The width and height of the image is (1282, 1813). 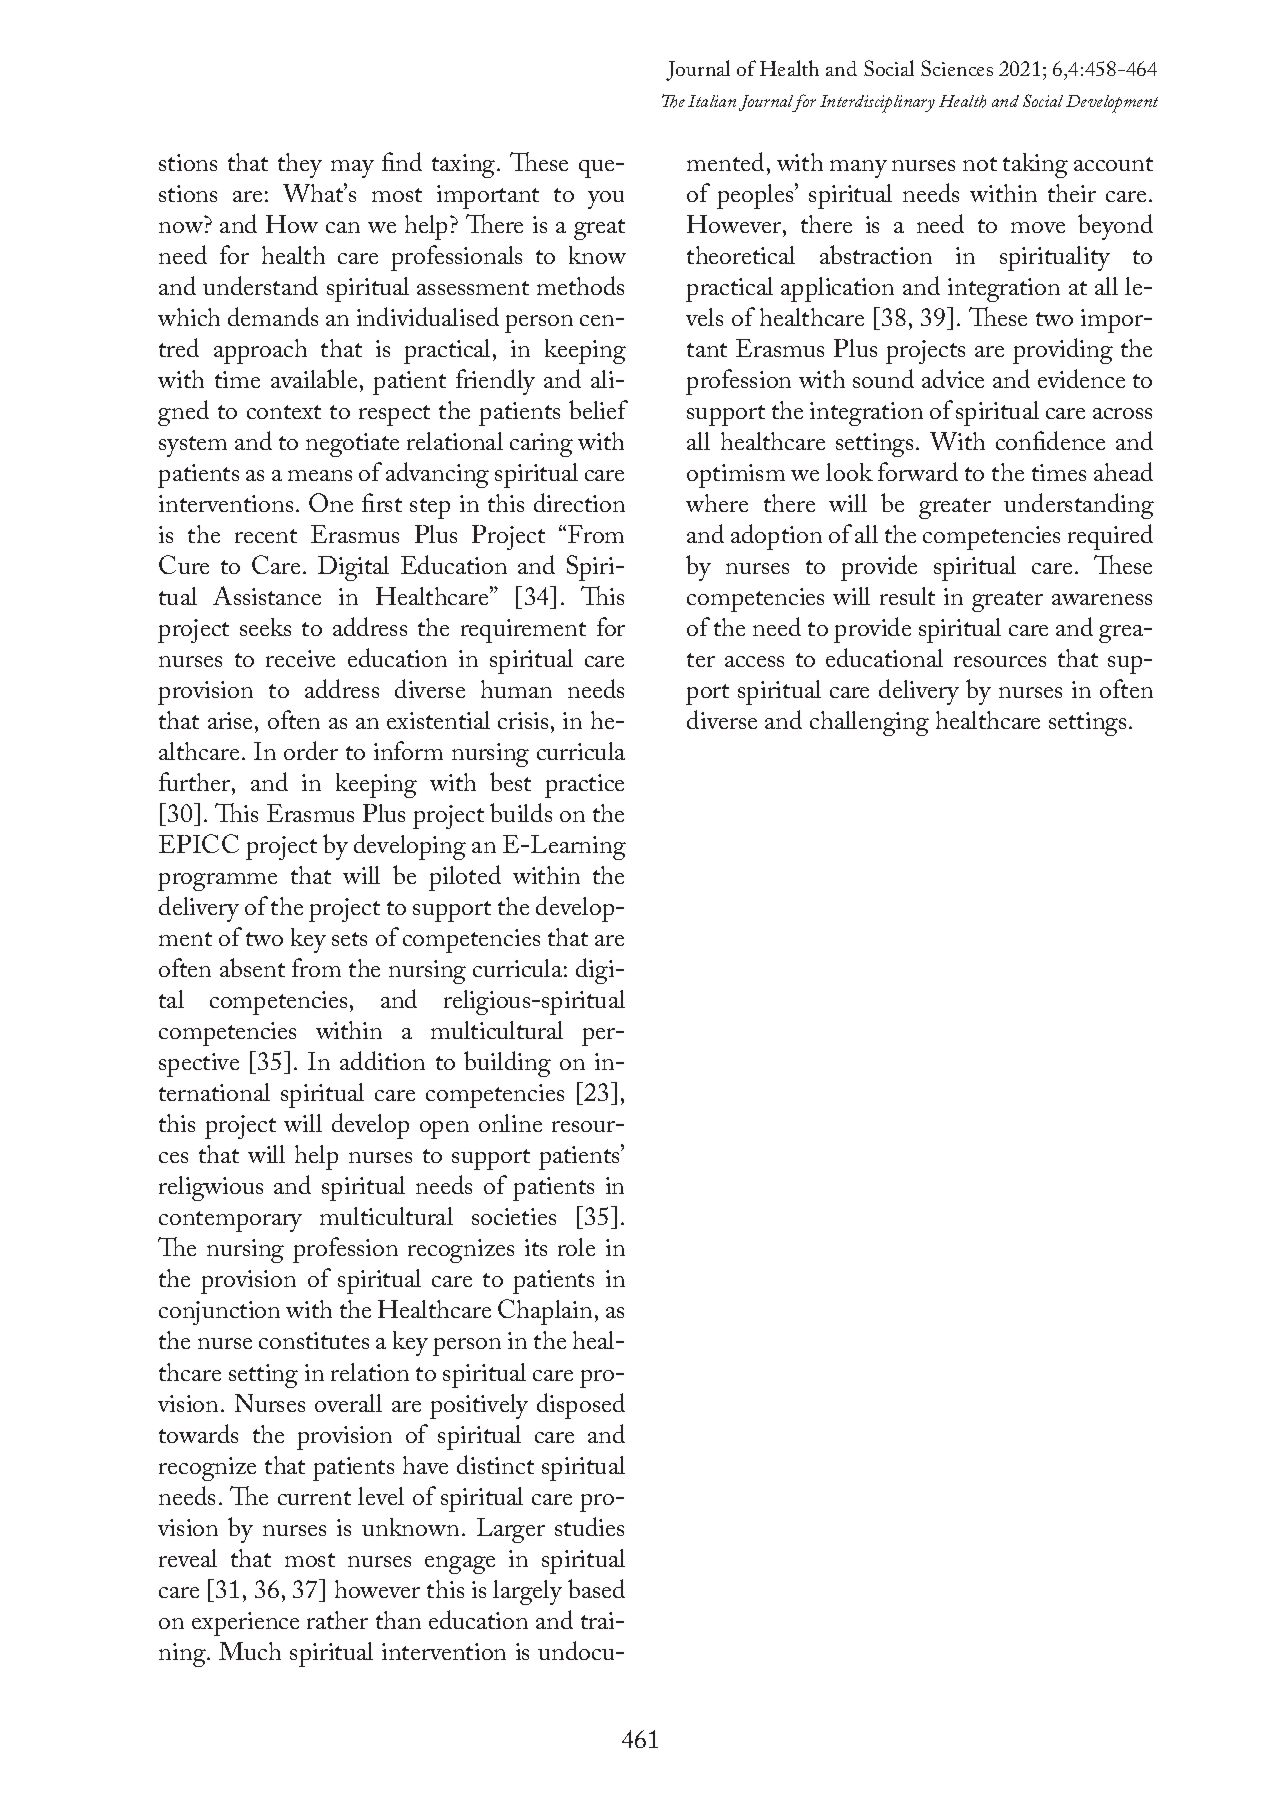 What do you see at coordinates (1035, 165) in the image?
I see `taking` at bounding box center [1035, 165].
